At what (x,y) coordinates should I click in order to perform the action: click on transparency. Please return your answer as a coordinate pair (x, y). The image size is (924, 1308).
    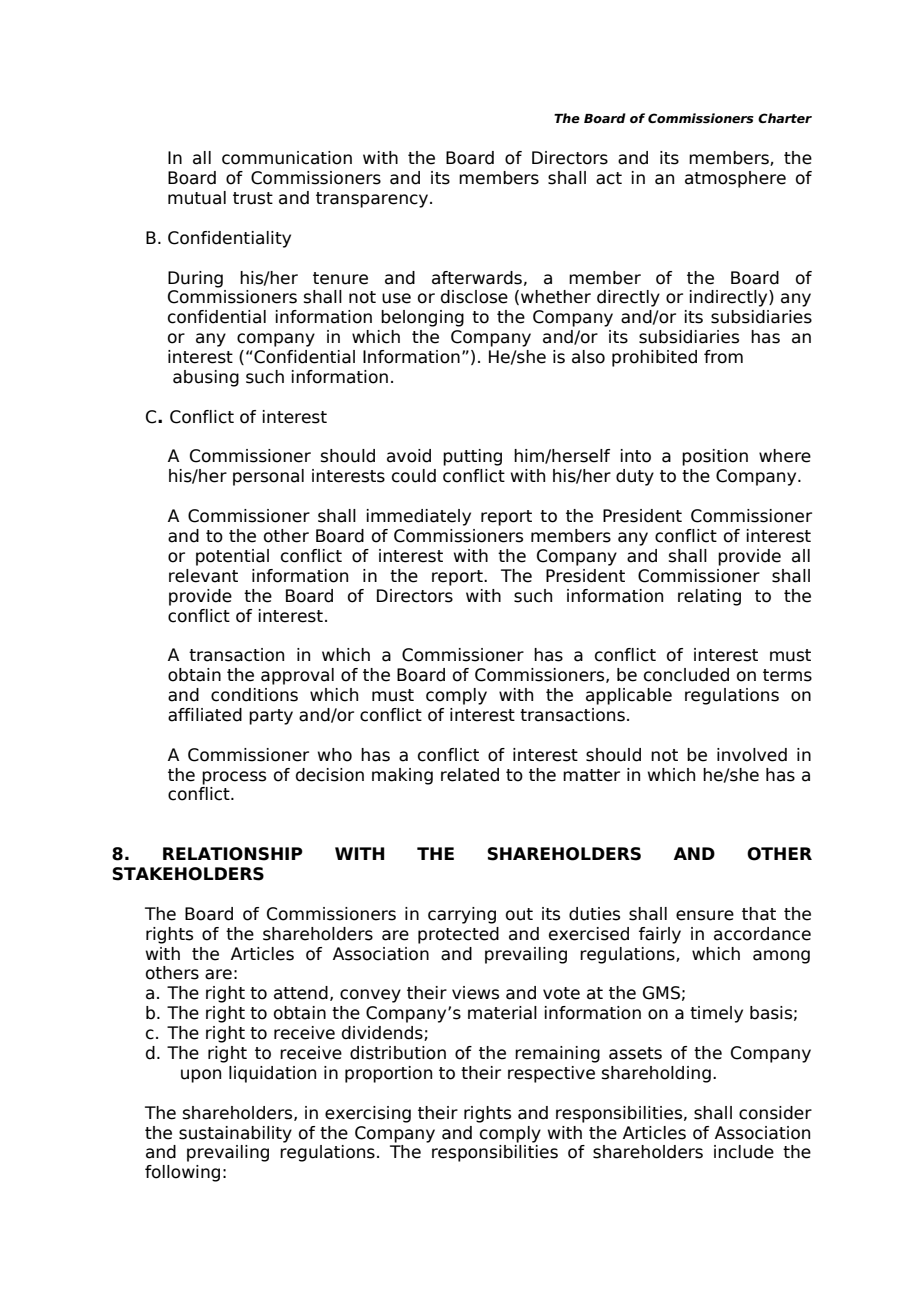
    Looking at the image, I should click on (373, 200).
